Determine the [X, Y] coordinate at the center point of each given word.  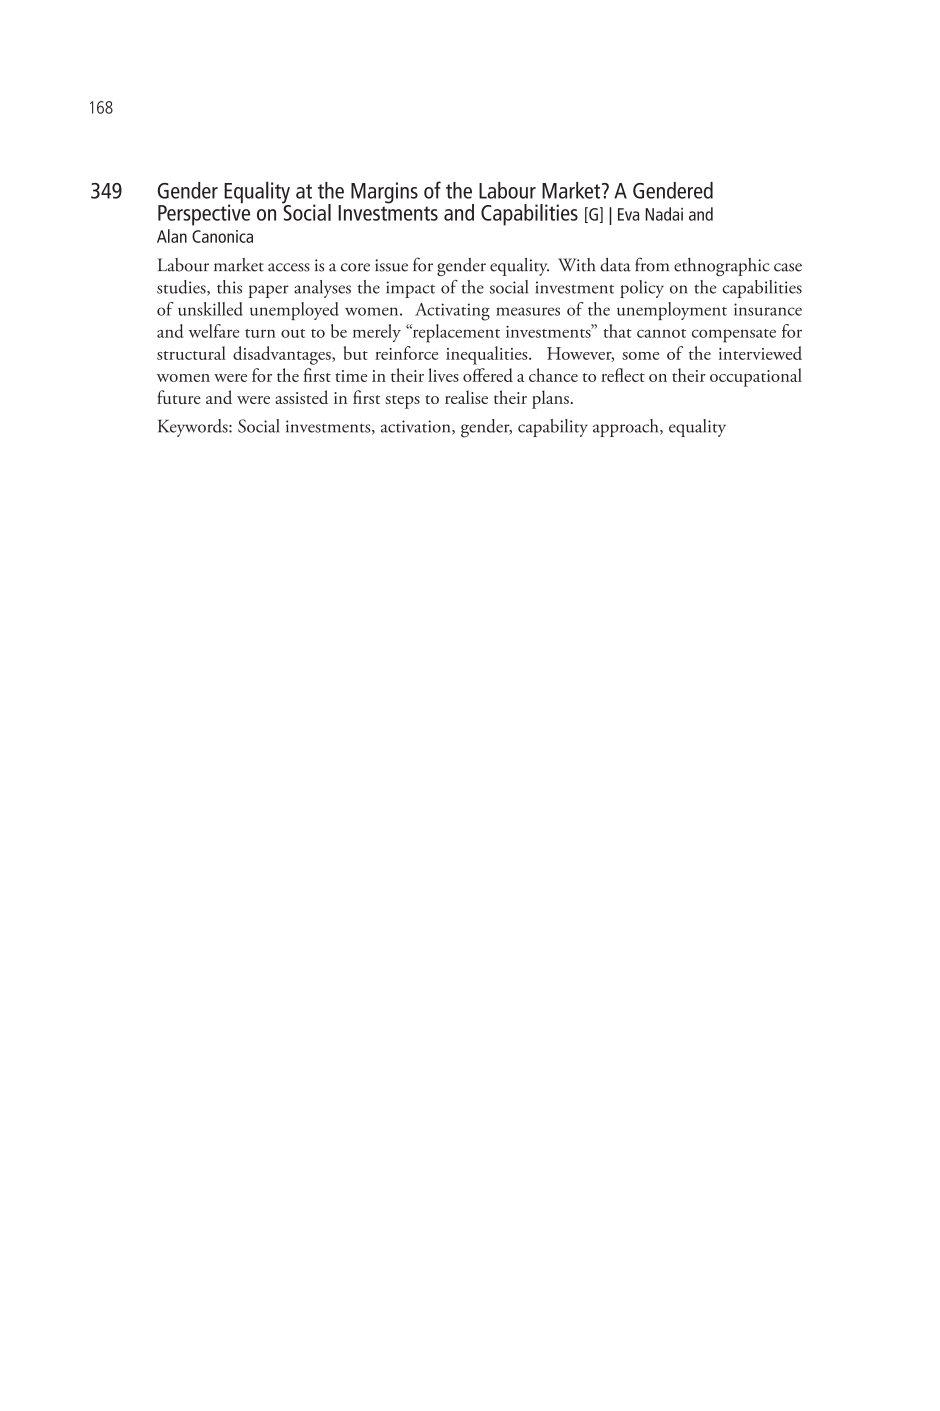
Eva [628, 214]
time [351, 376]
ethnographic [722, 267]
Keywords [194, 428]
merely [377, 333]
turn [260, 333]
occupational [756, 377]
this [229, 287]
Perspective [204, 214]
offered [488, 375]
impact [410, 289]
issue [391, 265]
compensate [734, 336]
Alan [172, 236]
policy [642, 289]
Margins [384, 193]
